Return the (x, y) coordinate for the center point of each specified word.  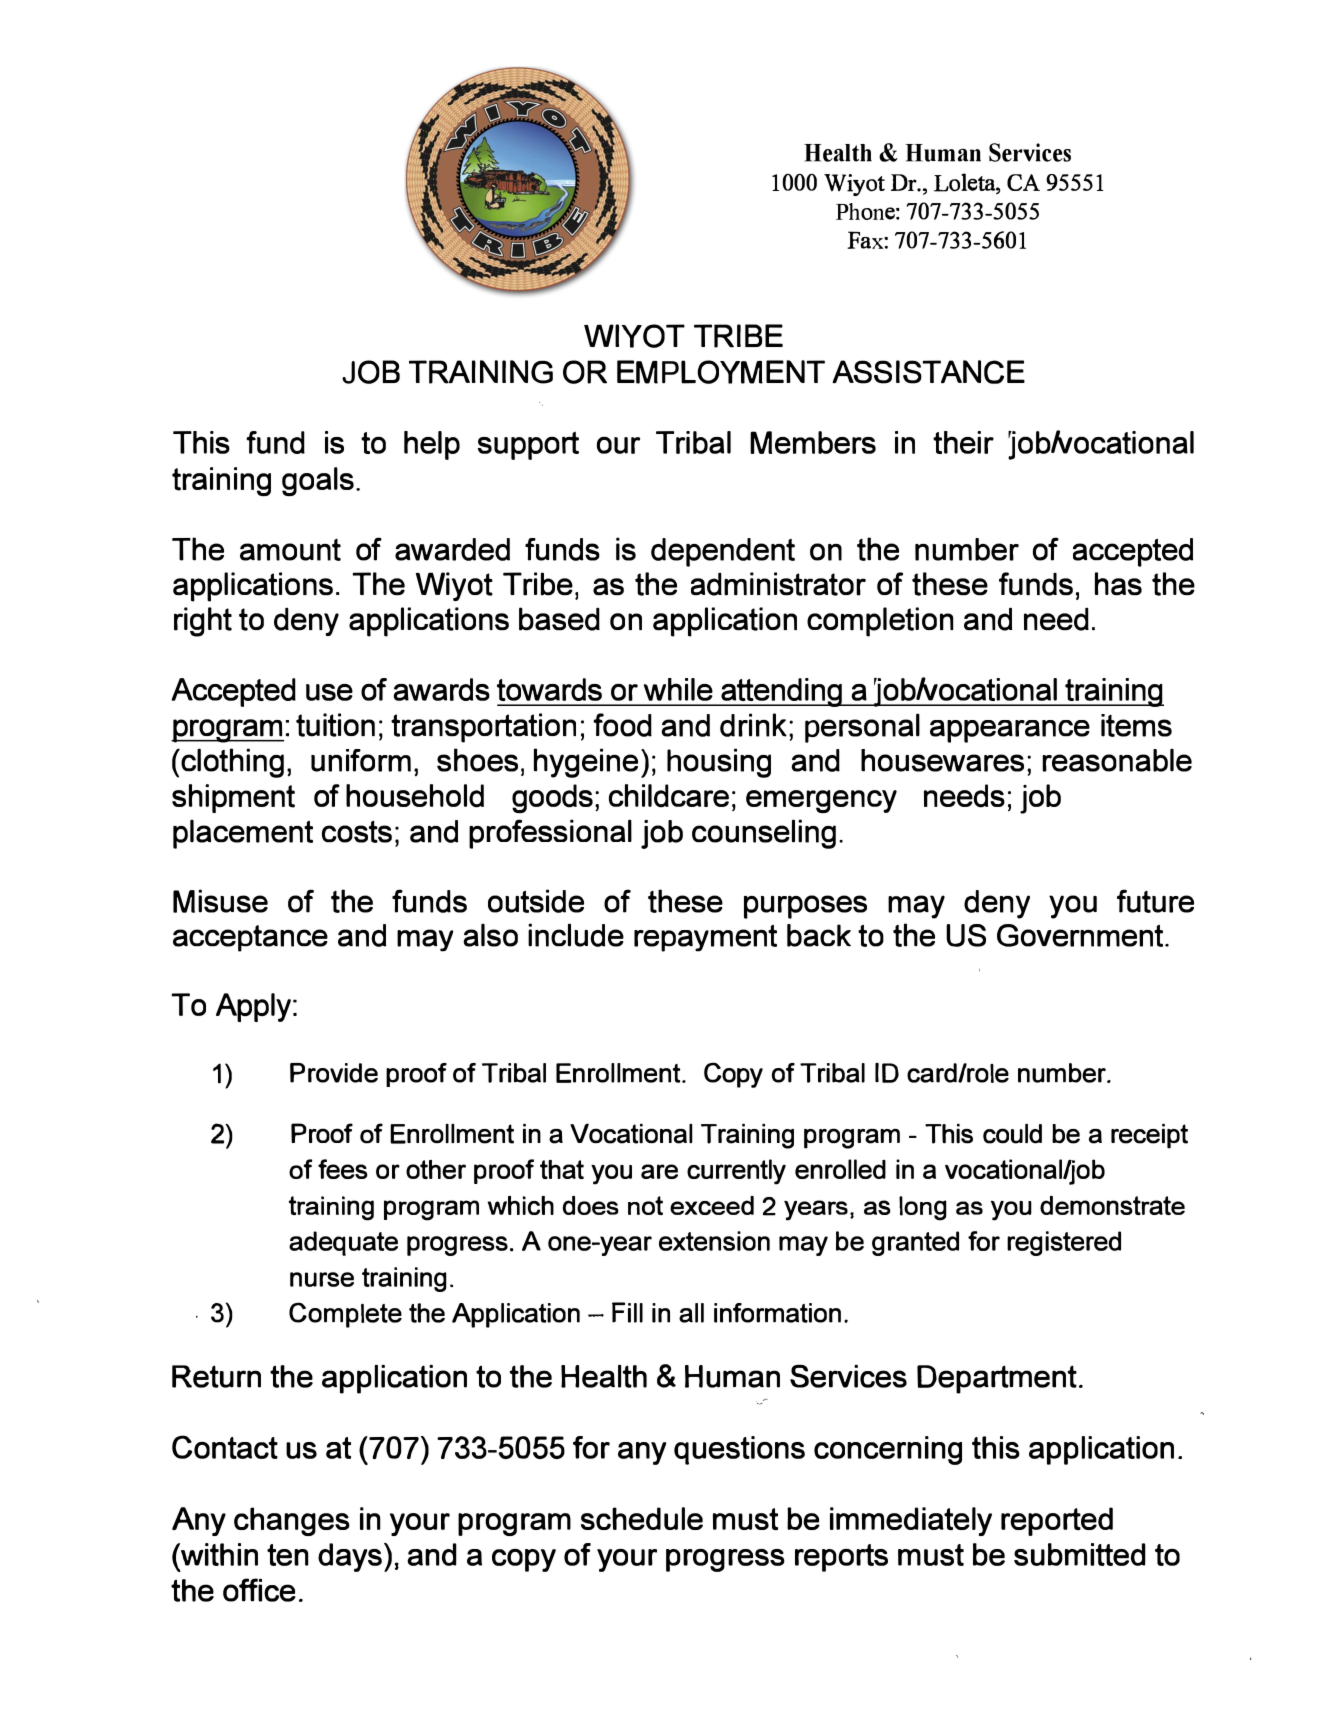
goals (318, 481)
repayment (705, 938)
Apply (253, 1007)
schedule (642, 1518)
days (350, 1557)
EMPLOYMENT (721, 372)
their (963, 442)
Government (1080, 935)
